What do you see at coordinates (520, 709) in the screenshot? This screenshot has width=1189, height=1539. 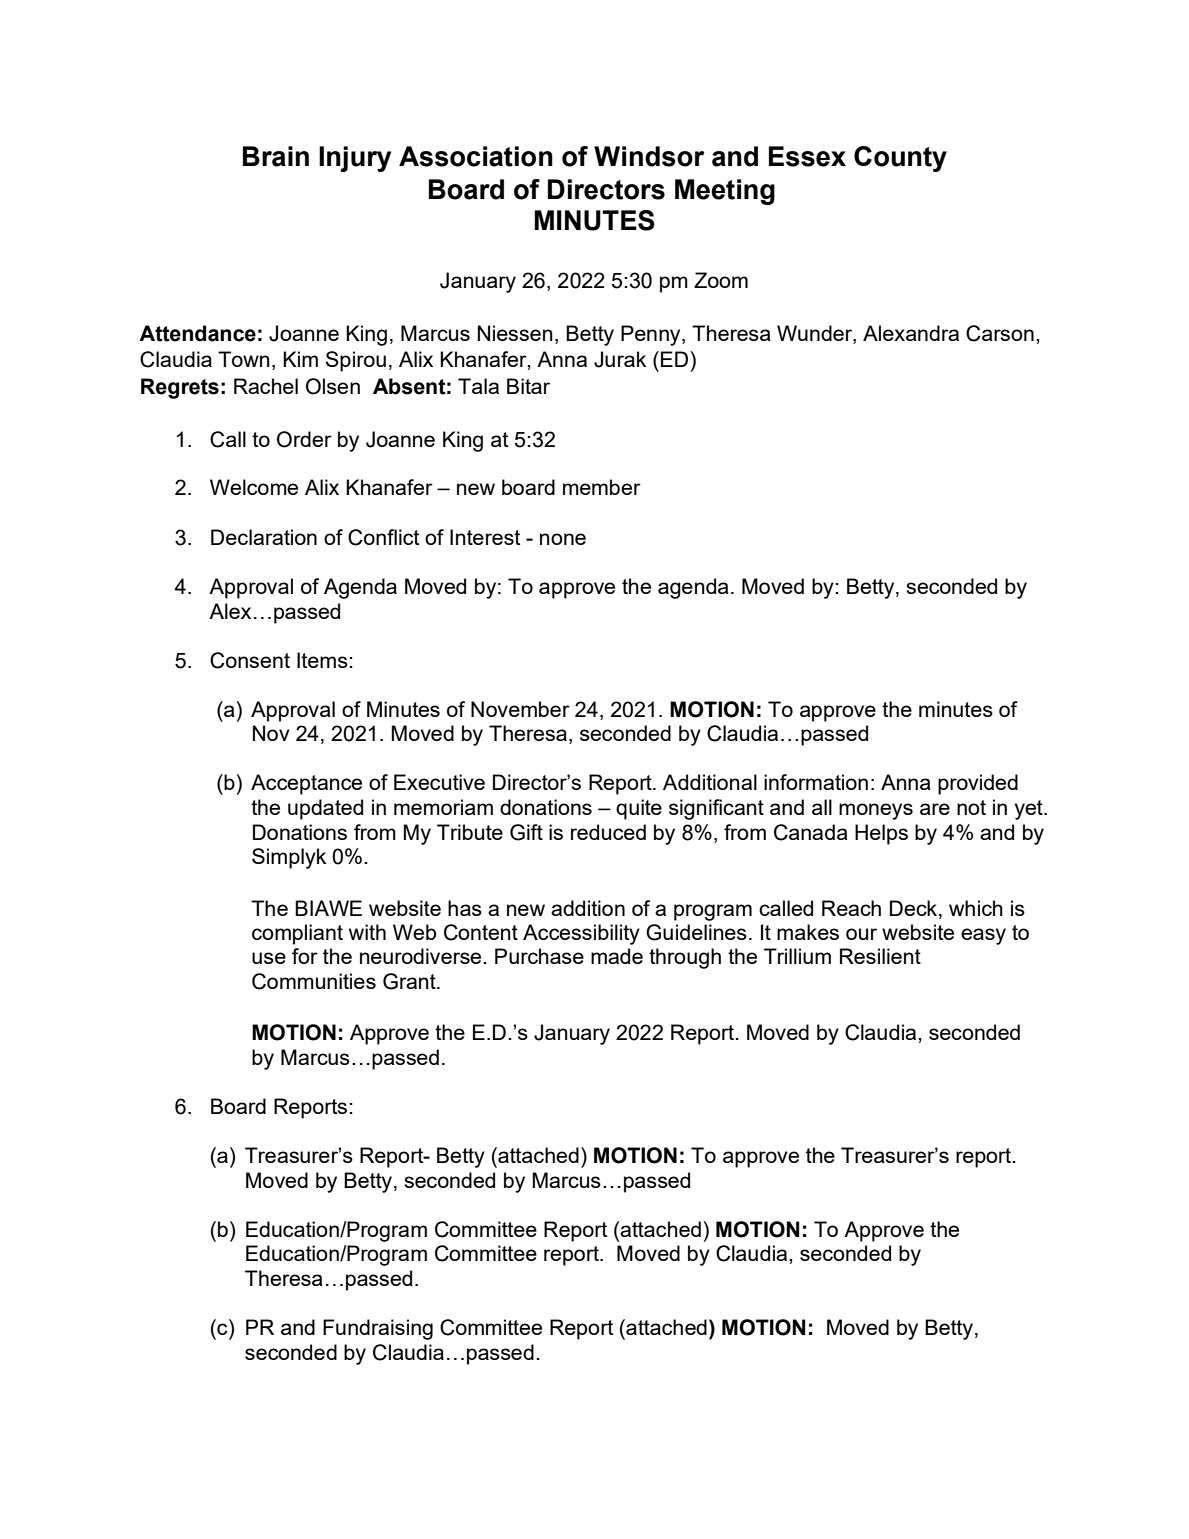 I see `November` at bounding box center [520, 709].
